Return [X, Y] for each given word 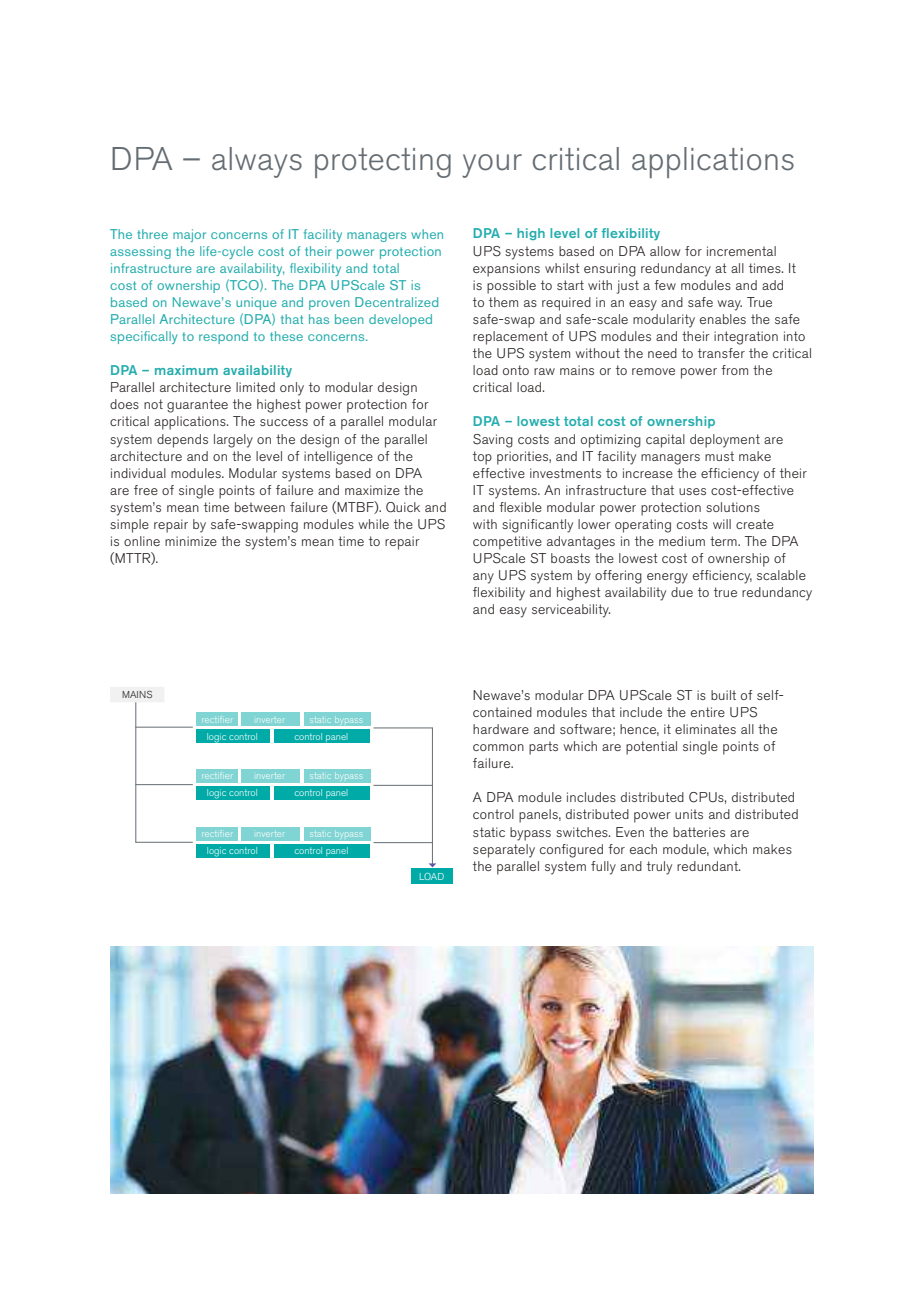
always [257, 162]
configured [571, 851]
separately [504, 851]
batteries [699, 832]
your [492, 166]
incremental [741, 251]
